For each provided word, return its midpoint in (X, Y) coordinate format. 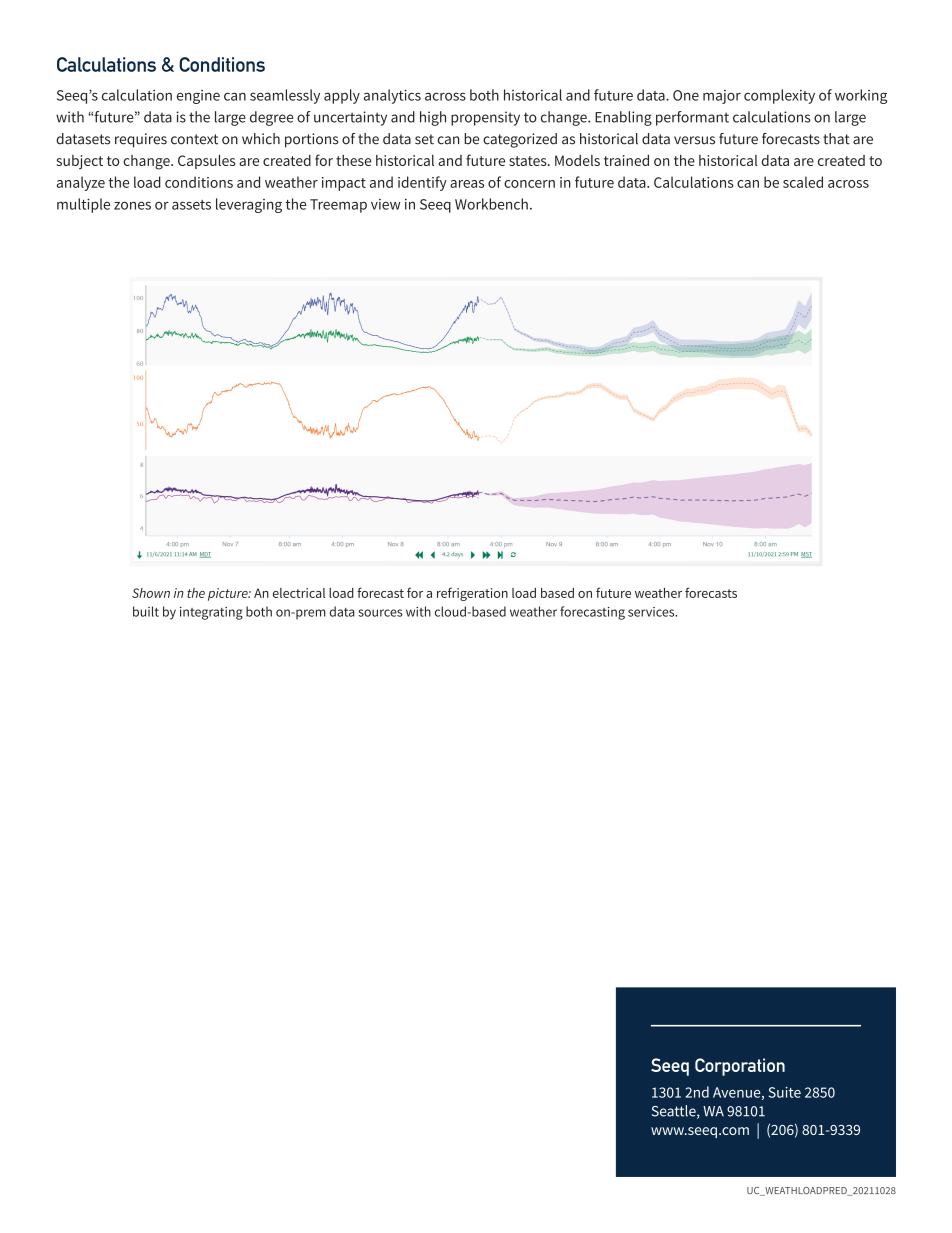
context (194, 139)
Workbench (491, 204)
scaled (803, 182)
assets (191, 205)
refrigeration (472, 594)
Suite (784, 1092)
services (652, 612)
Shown (151, 593)
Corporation (740, 1067)
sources (380, 613)
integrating (211, 613)
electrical (299, 593)
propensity (485, 118)
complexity (779, 96)
